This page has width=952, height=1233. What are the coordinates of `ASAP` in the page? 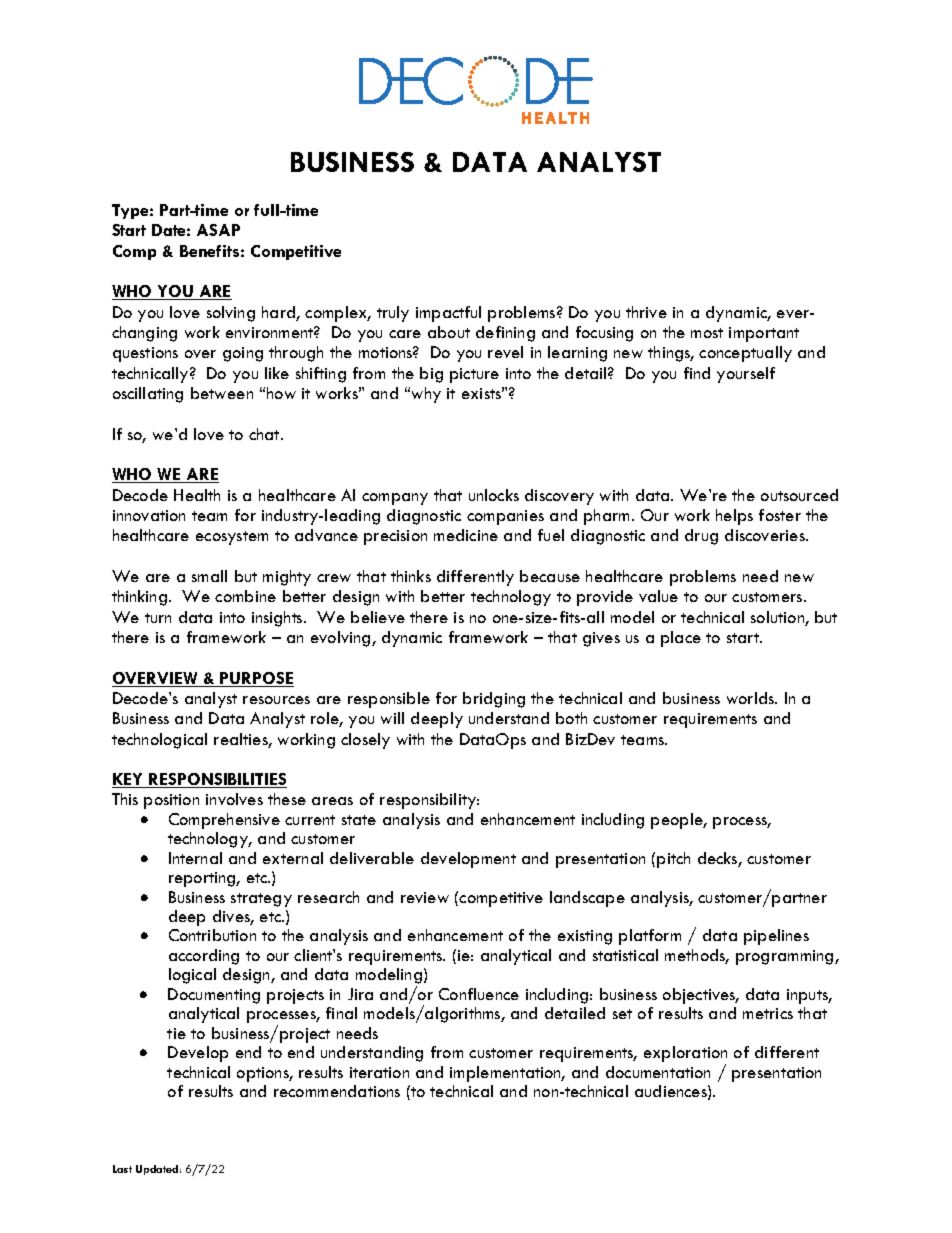 It's located at (218, 230).
